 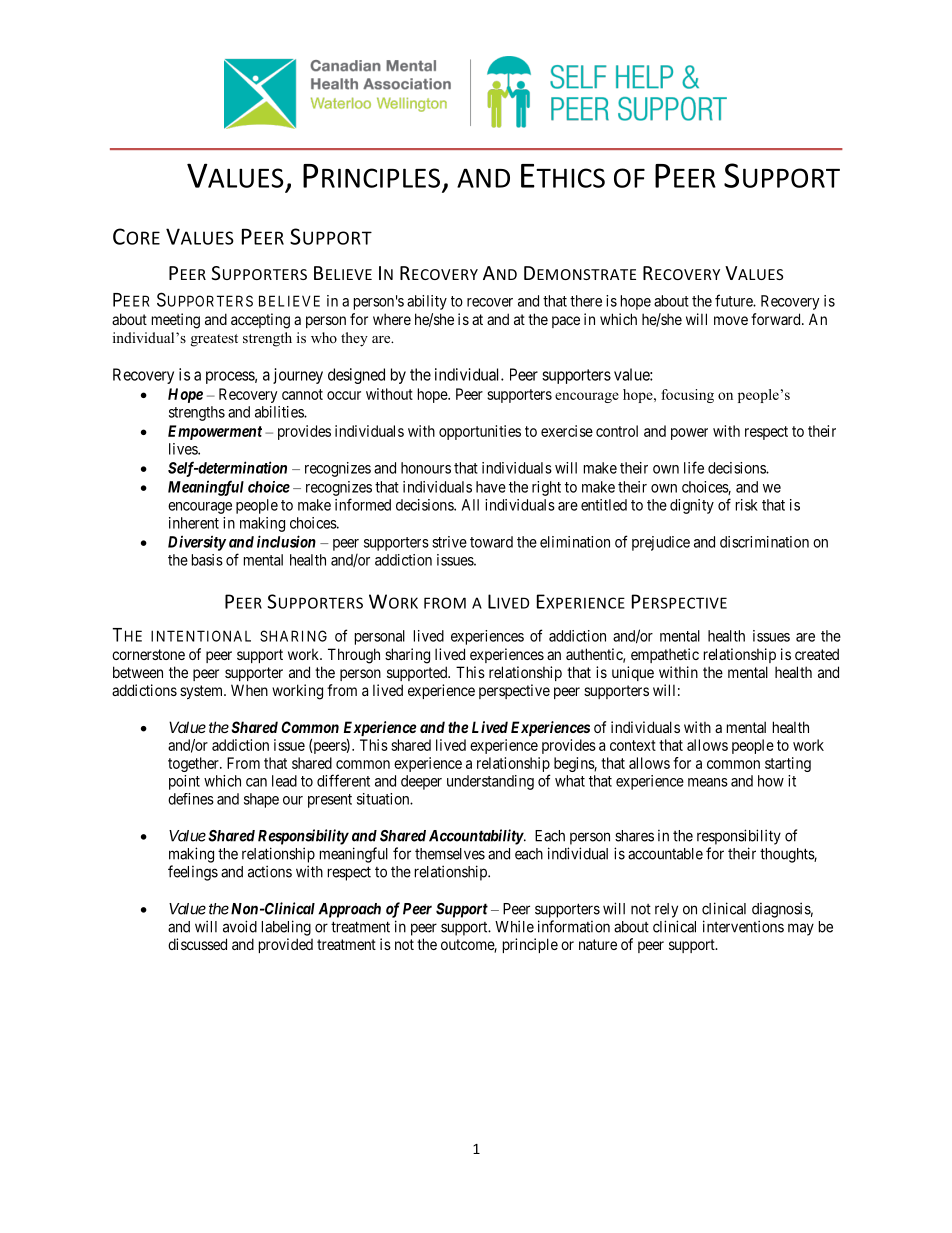 What do you see at coordinates (354, 656) in the image?
I see `Through` at bounding box center [354, 656].
